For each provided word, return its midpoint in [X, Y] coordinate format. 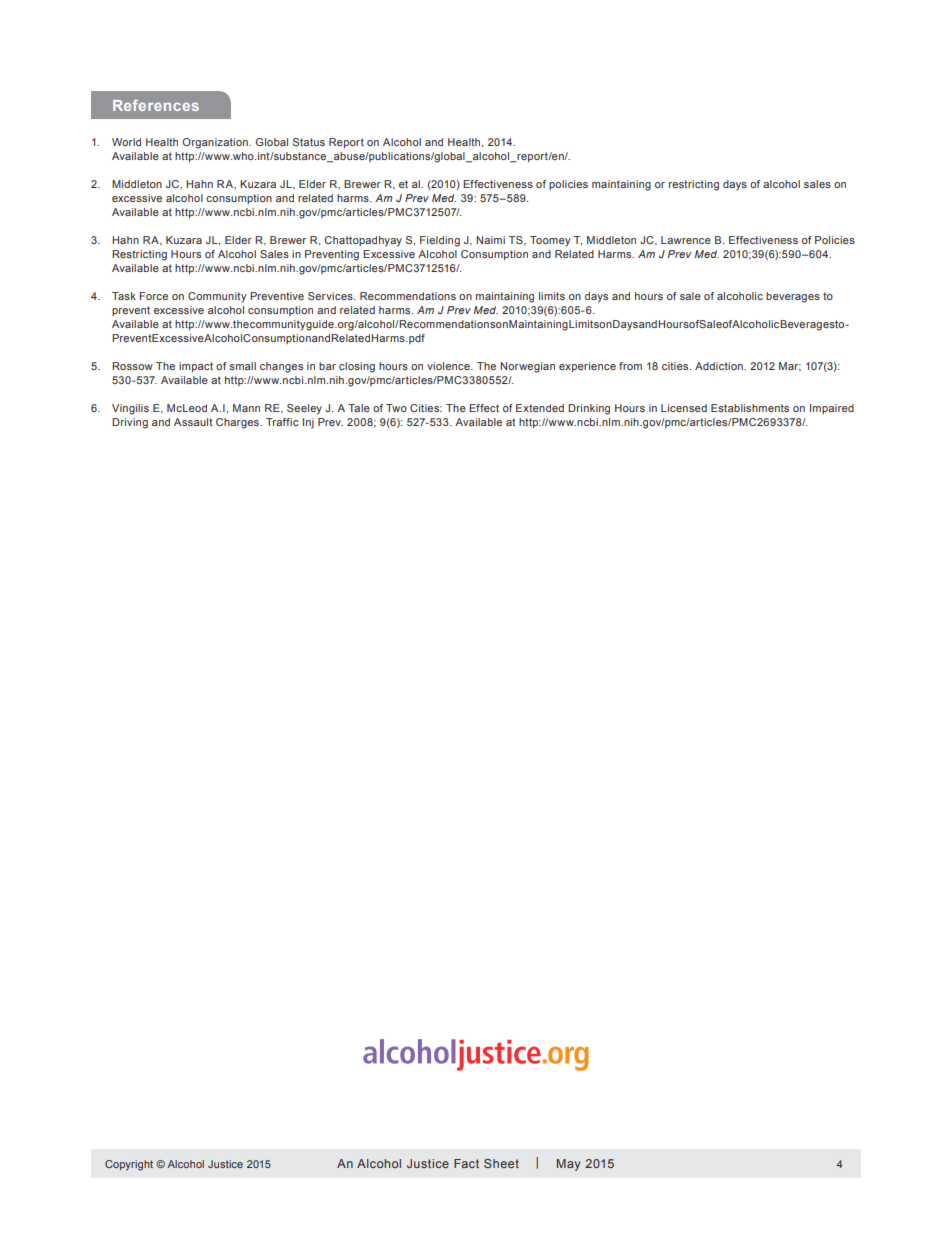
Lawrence [686, 240]
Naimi [490, 240]
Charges [238, 423]
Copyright [129, 1165]
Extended [540, 408]
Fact [466, 1163]
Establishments [750, 408]
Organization [216, 143]
